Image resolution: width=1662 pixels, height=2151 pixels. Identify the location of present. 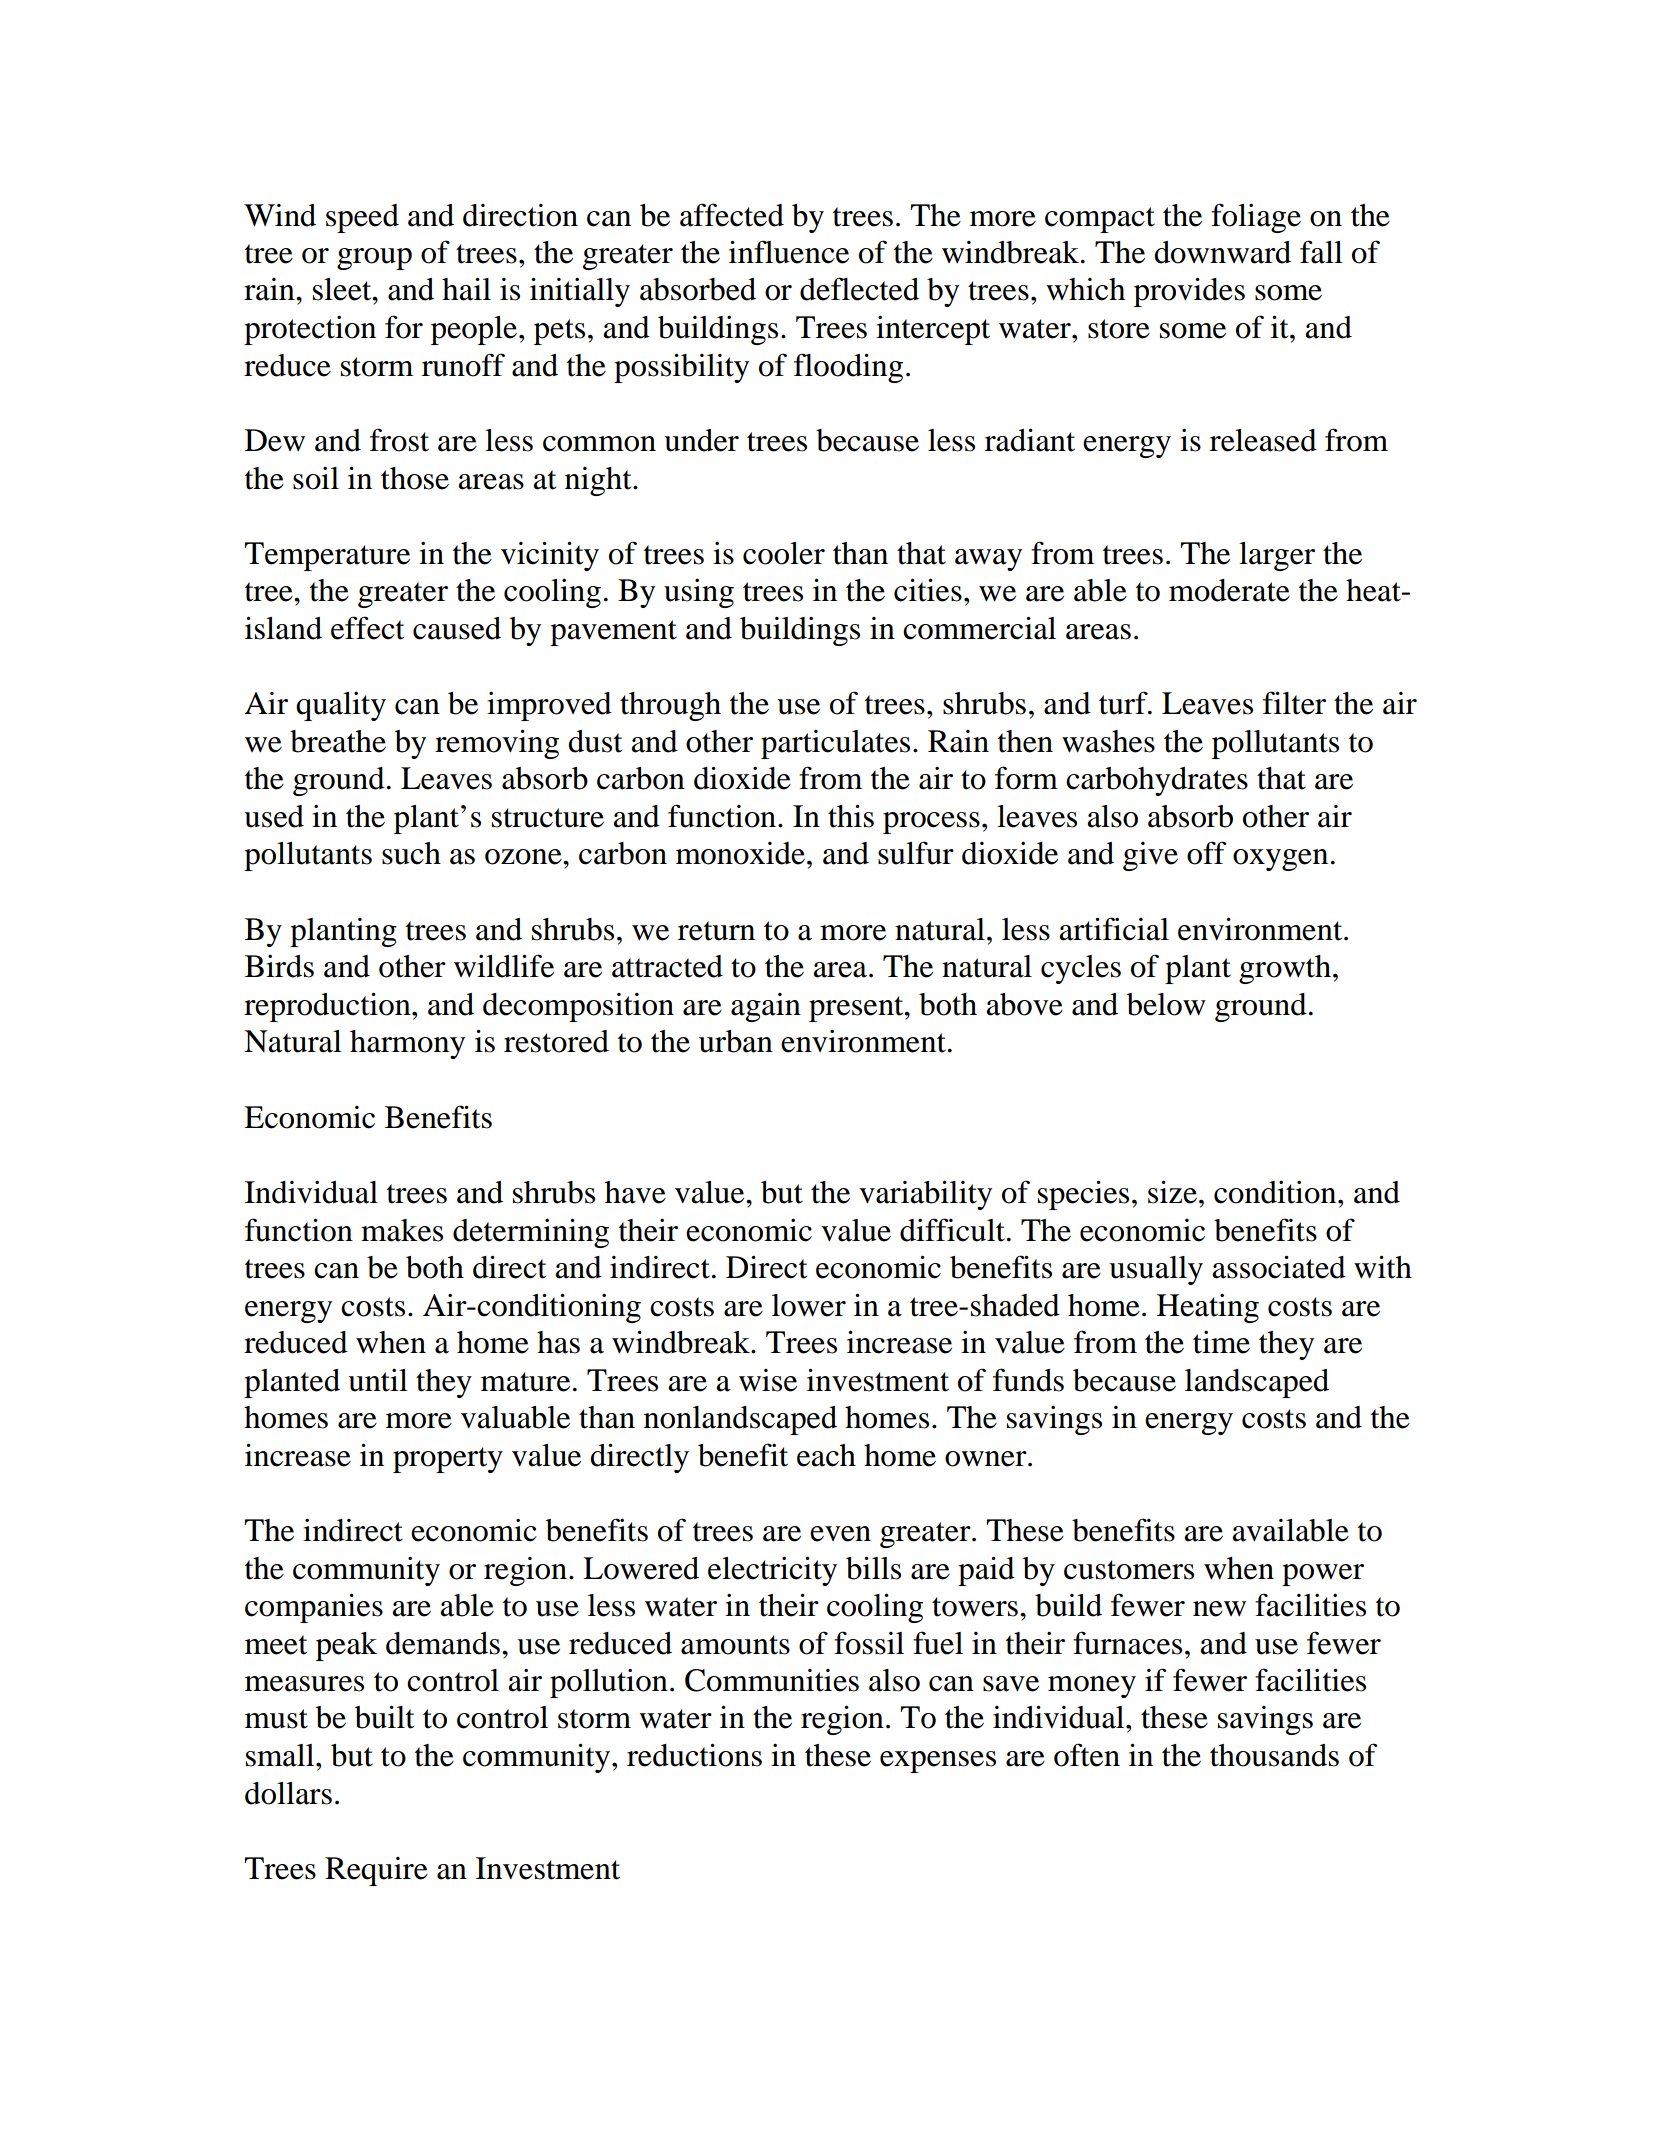
(857, 1009).
